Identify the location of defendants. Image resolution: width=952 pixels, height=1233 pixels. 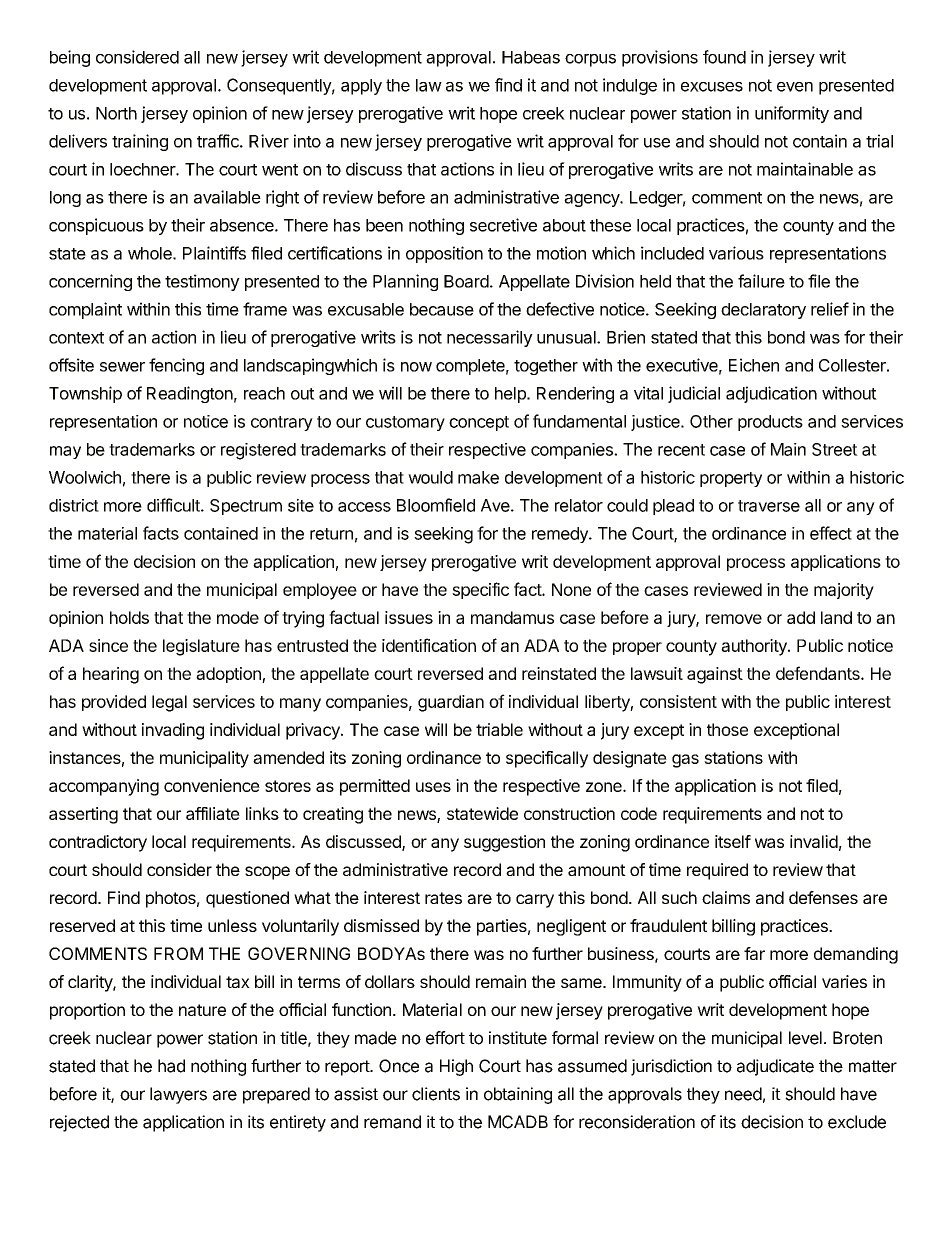
(819, 673).
